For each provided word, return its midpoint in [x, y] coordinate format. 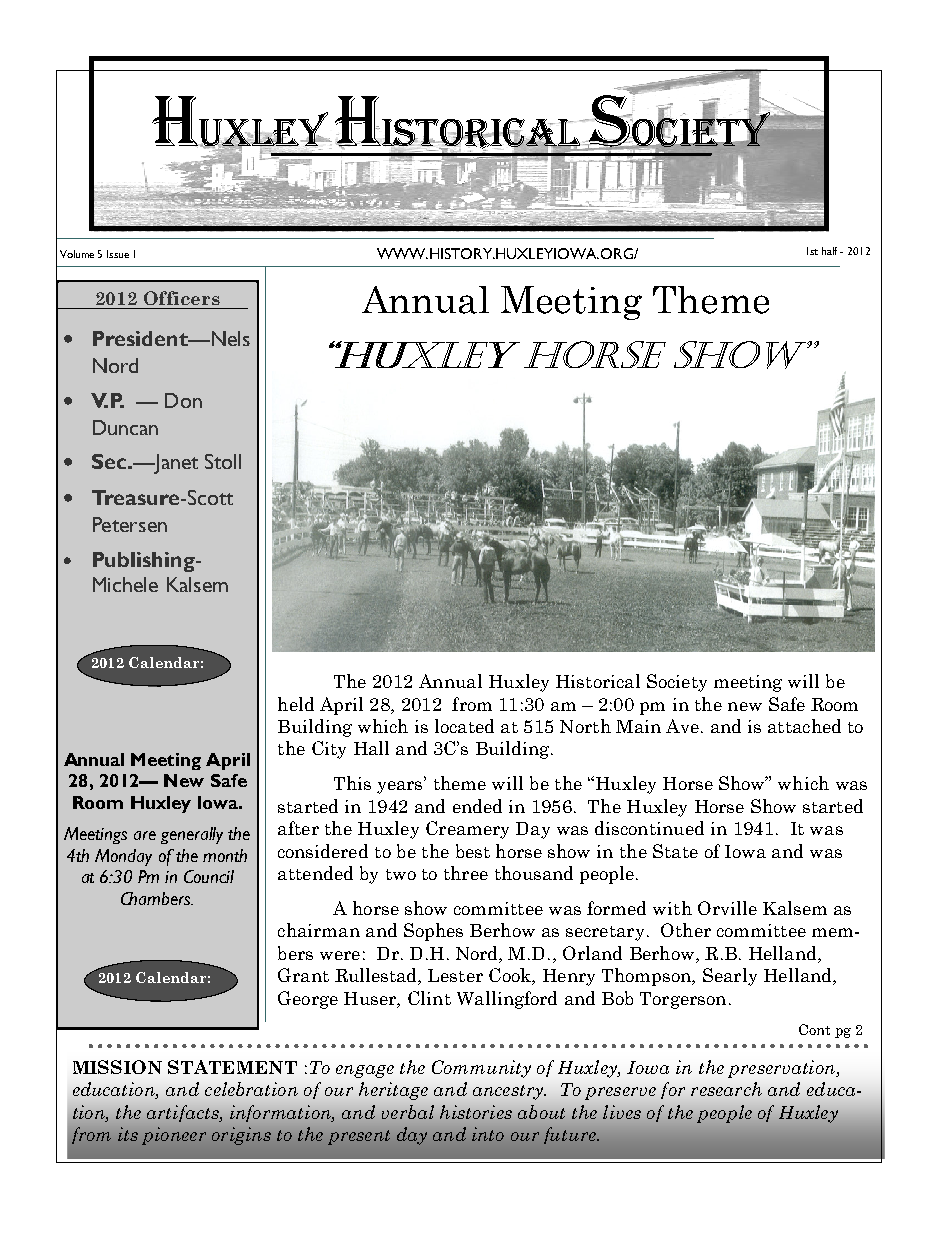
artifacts [184, 1113]
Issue [118, 254]
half [831, 251]
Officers [182, 298]
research [726, 1089]
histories [476, 1112]
